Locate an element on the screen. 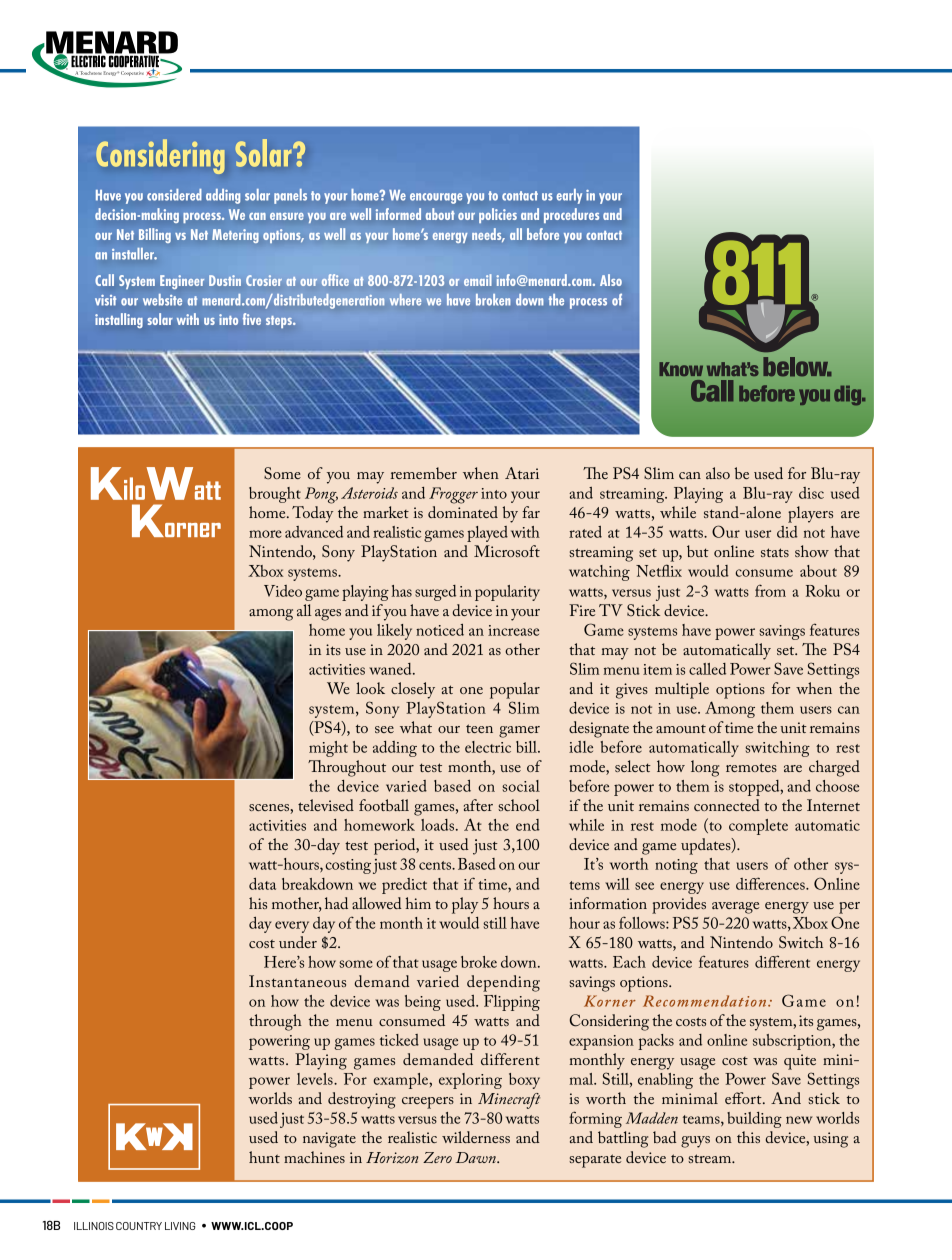 The width and height of the screenshot is (952, 1260). amount is located at coordinates (681, 728).
